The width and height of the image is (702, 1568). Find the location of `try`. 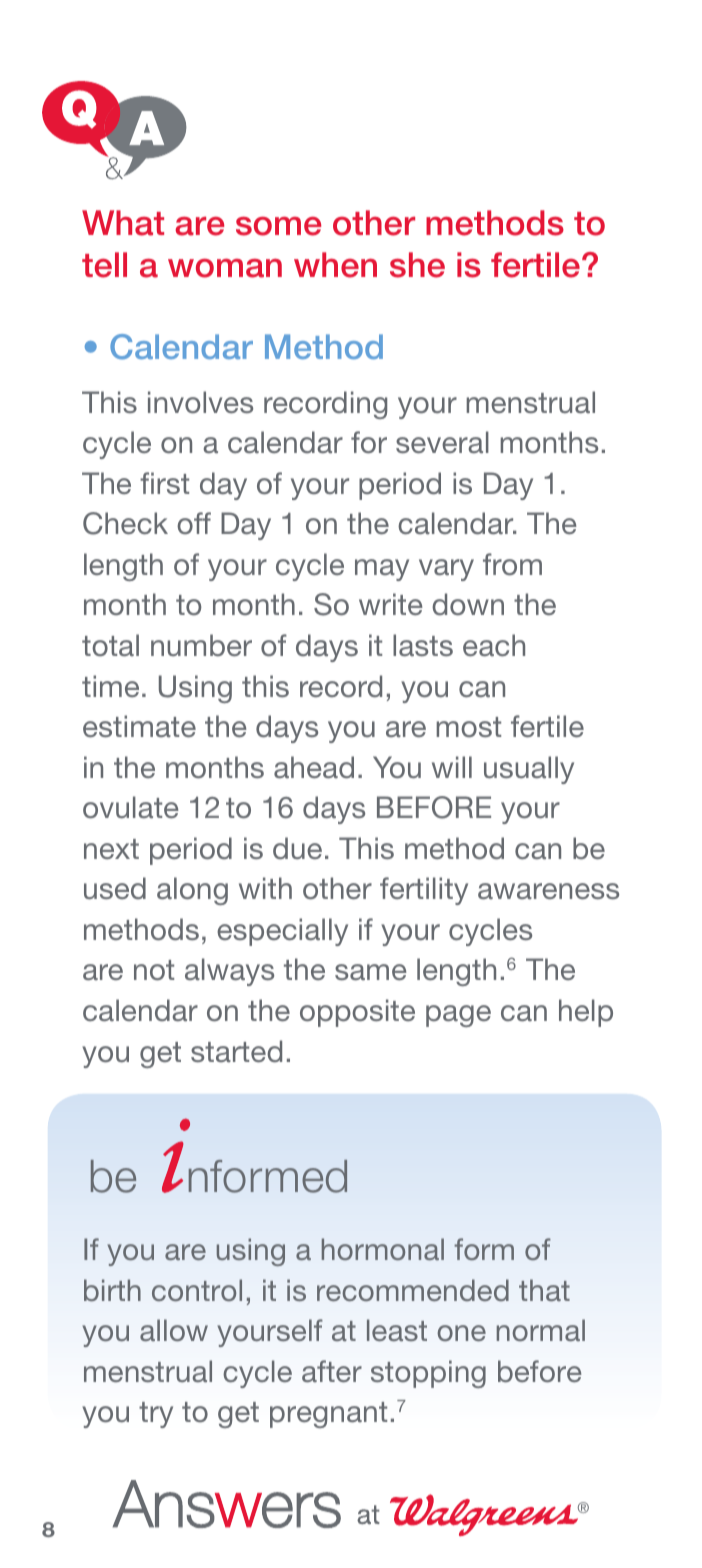

try is located at coordinates (156, 1415).
